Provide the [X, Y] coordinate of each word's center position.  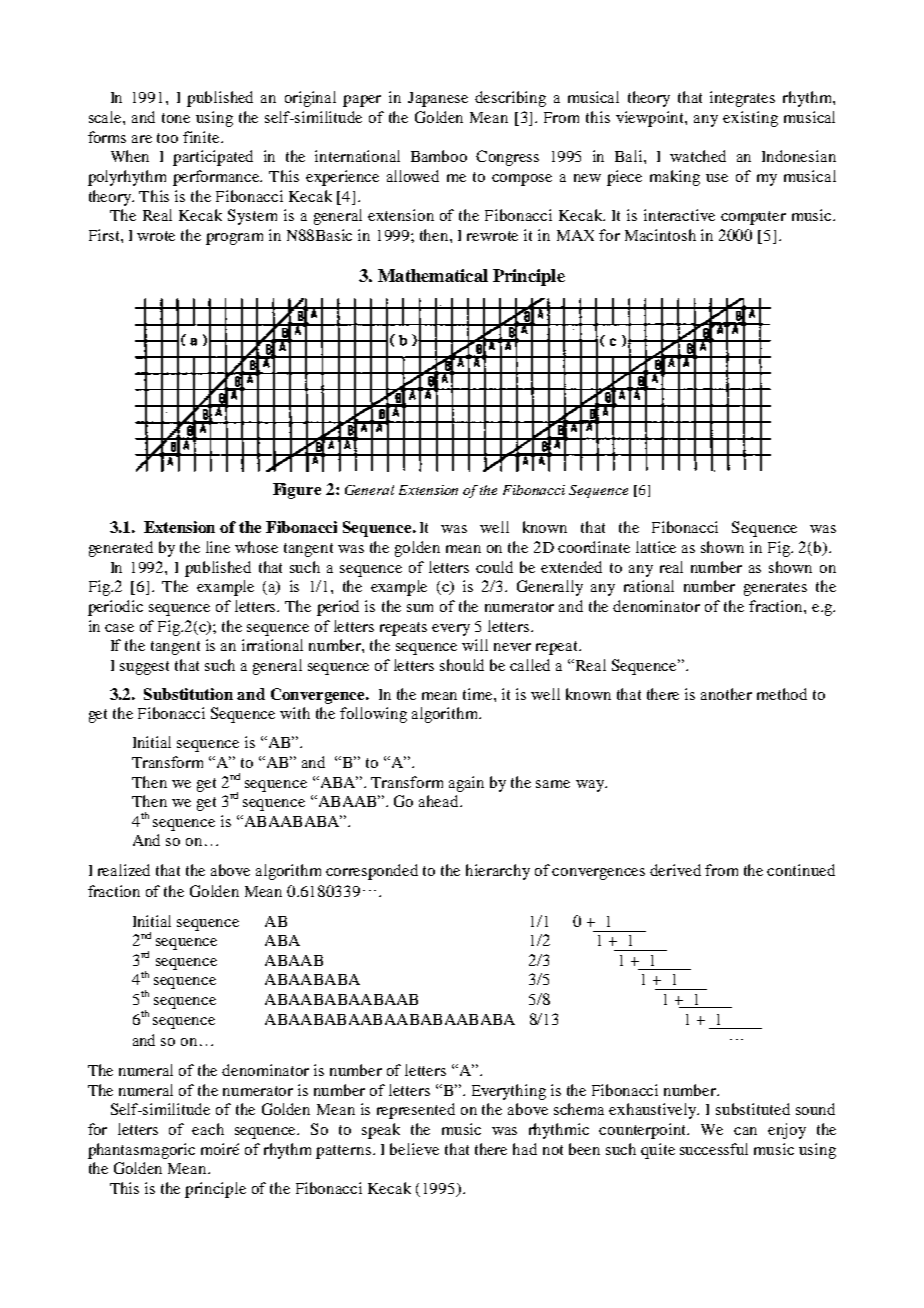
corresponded [372, 872]
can [745, 1131]
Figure [297, 491]
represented [416, 1111]
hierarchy [498, 872]
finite [202, 137]
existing [750, 119]
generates [775, 589]
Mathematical [433, 275]
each [208, 1129]
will [475, 645]
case [119, 628]
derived [675, 870]
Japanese [438, 99]
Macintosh [660, 235]
